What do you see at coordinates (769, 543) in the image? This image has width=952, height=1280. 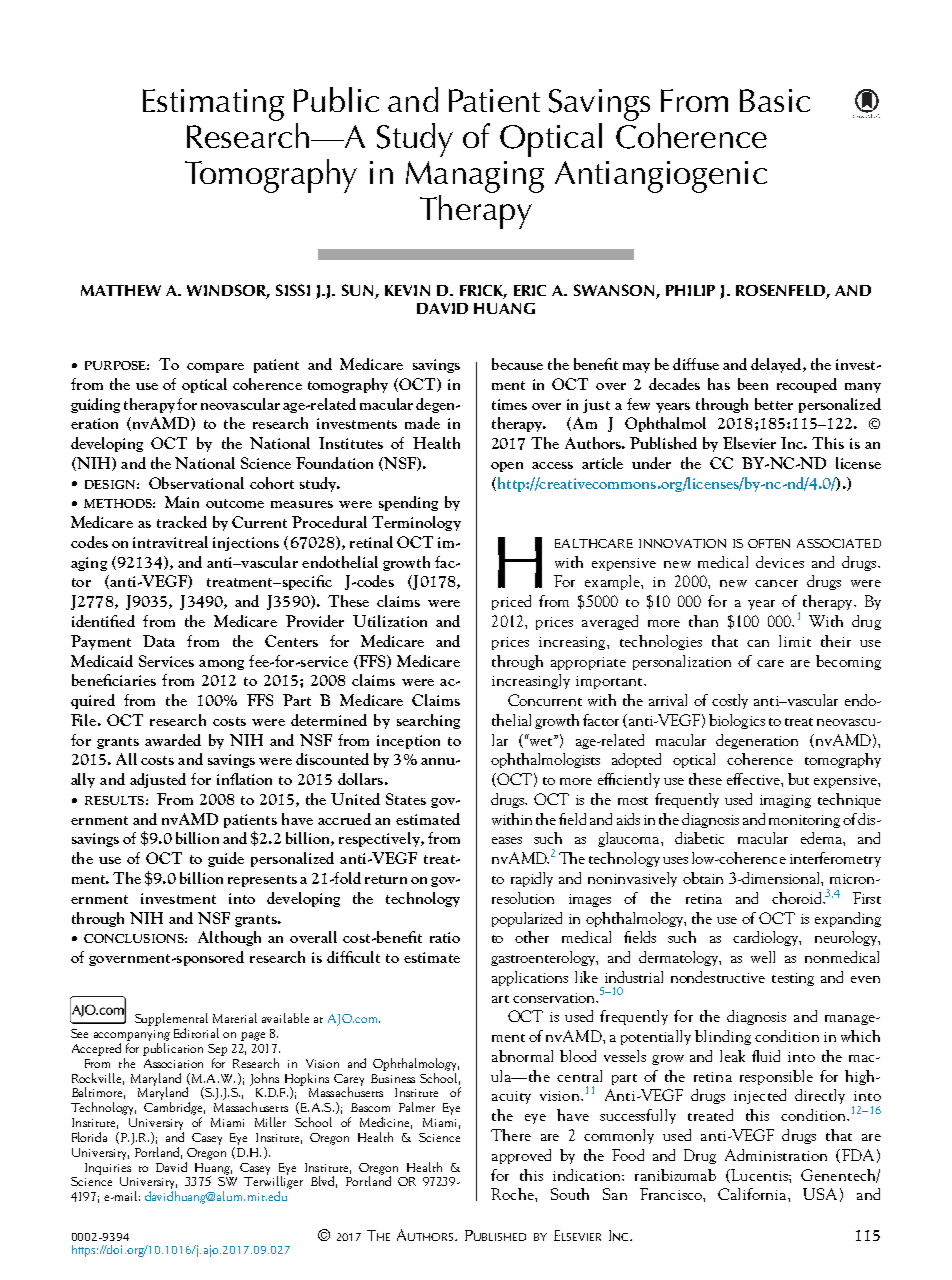 I see `OFTEN` at bounding box center [769, 543].
